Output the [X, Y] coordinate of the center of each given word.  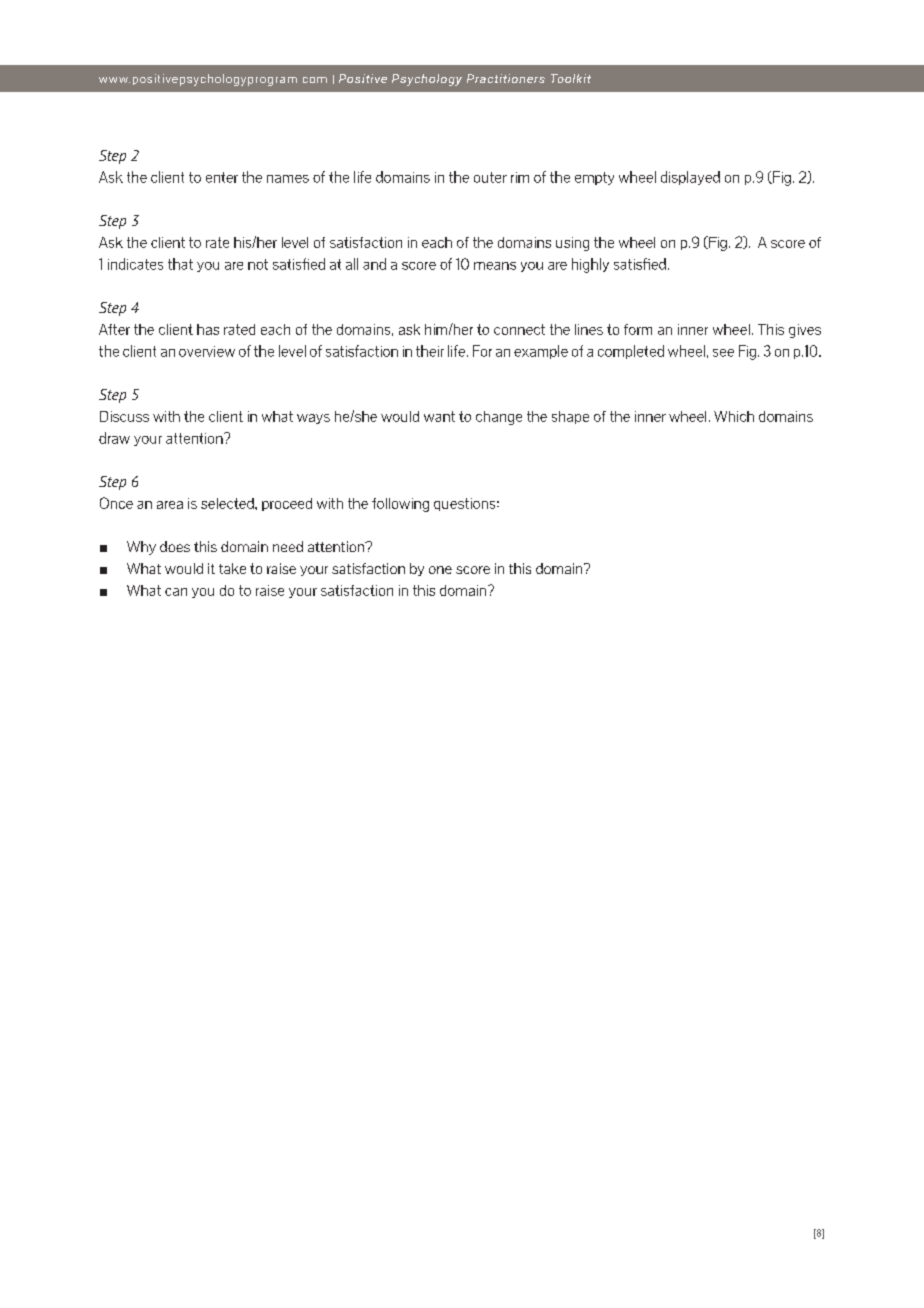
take [232, 568]
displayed [690, 178]
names [288, 179]
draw [114, 438]
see [723, 353]
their [430, 351]
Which [734, 416]
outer [490, 177]
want [439, 416]
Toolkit [571, 78]
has [208, 329]
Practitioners [506, 78]
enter [222, 177]
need [288, 546]
